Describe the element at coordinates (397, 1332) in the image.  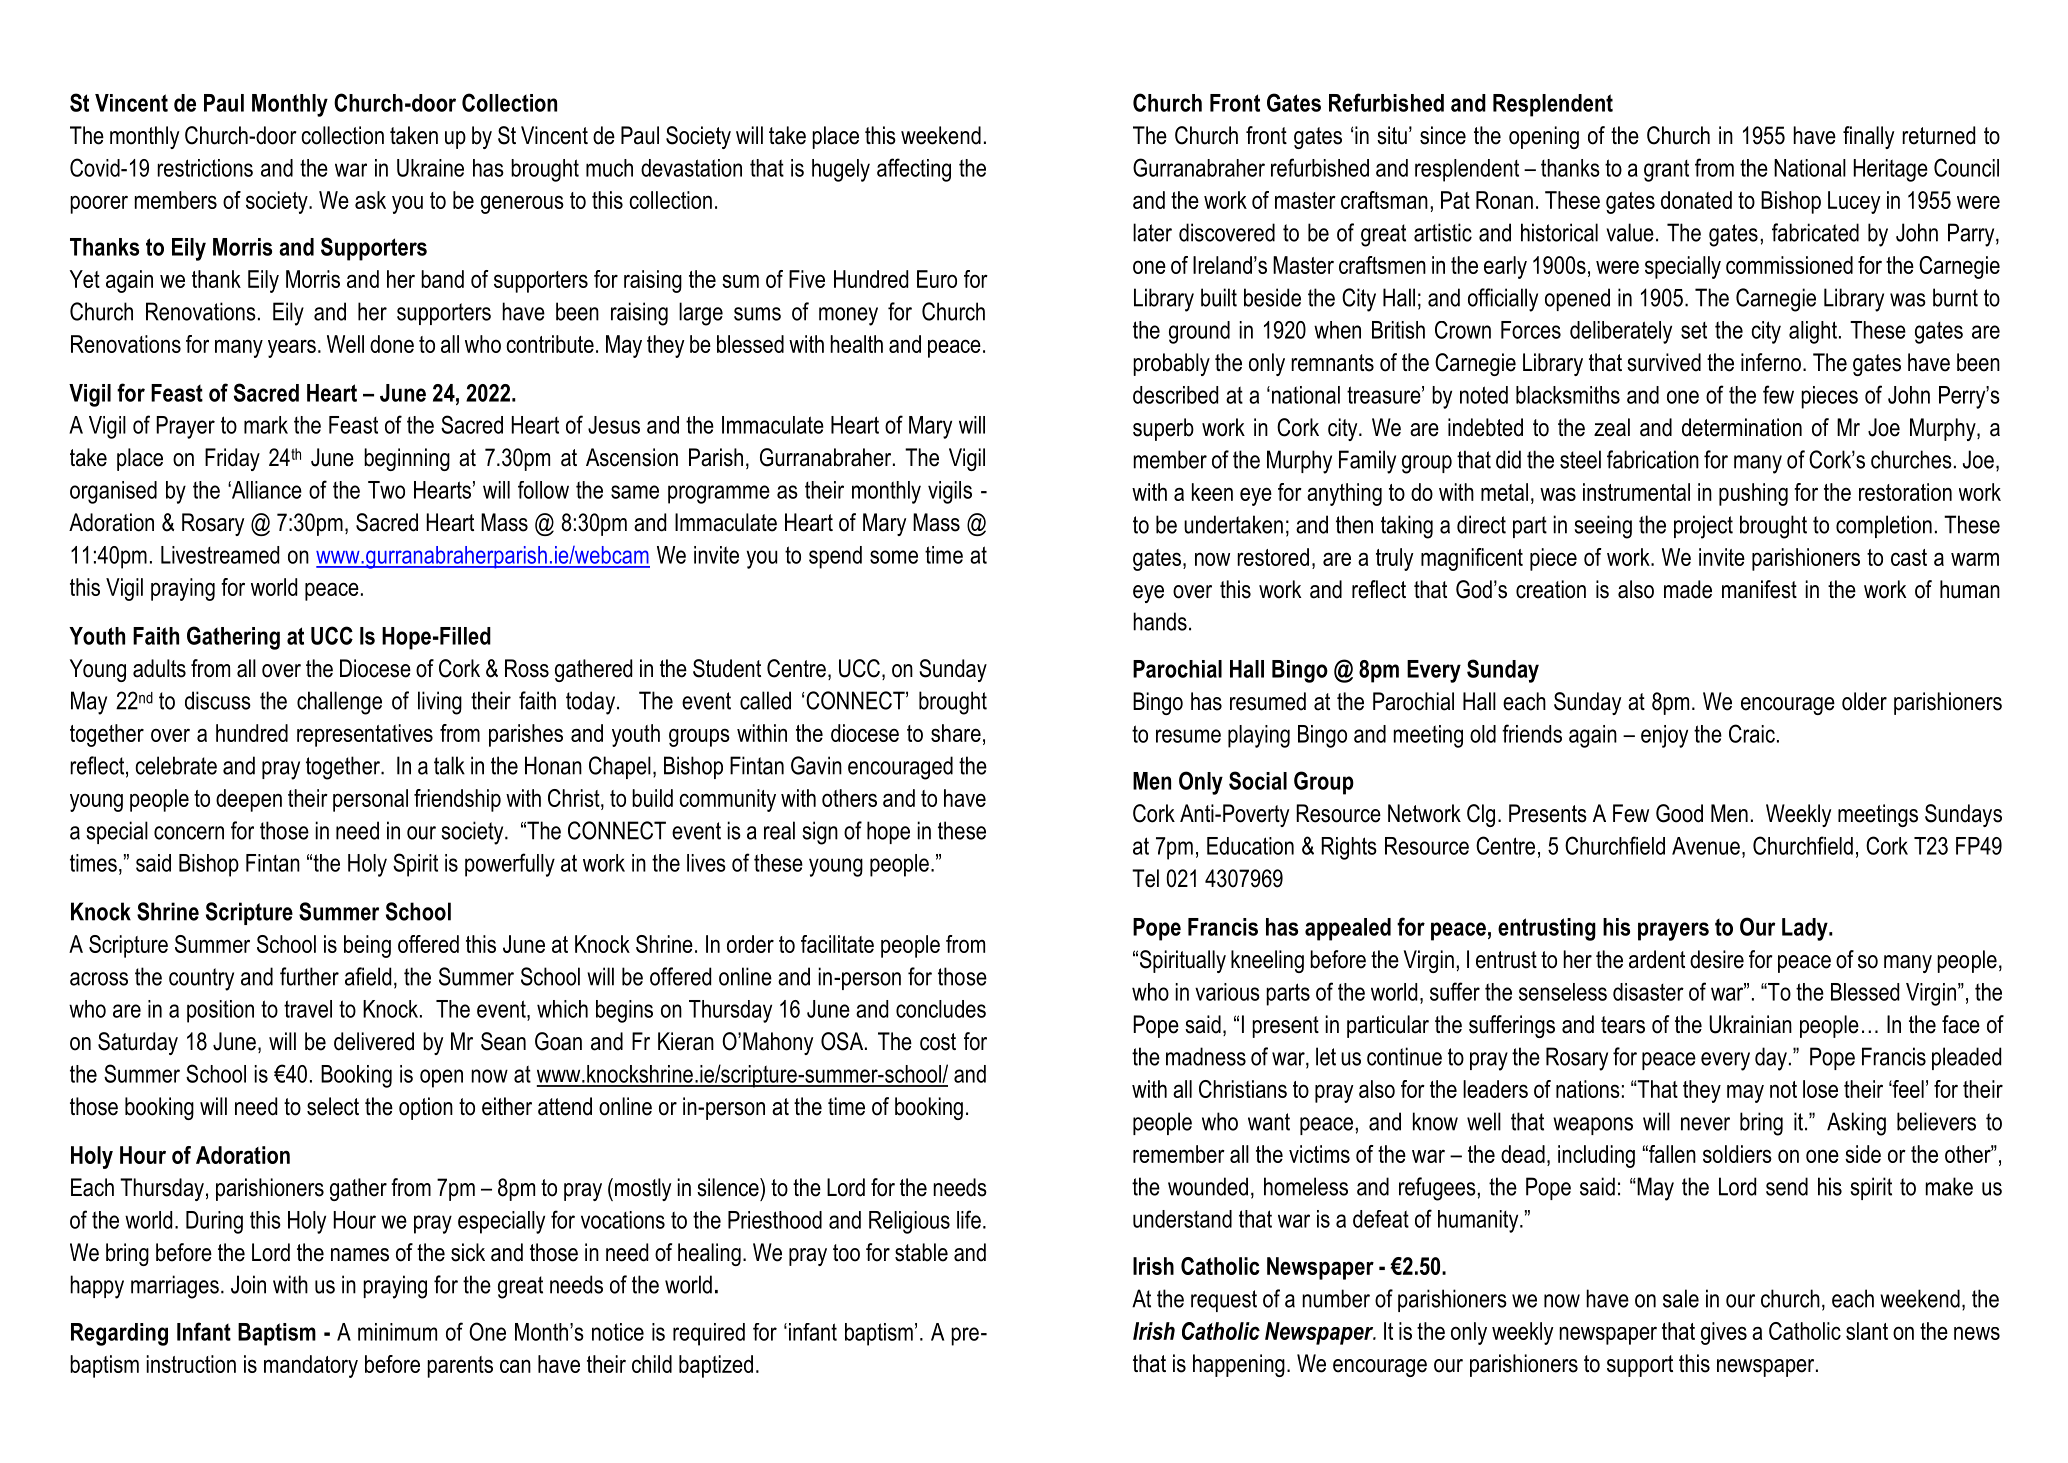
I see `minimum` at that location.
